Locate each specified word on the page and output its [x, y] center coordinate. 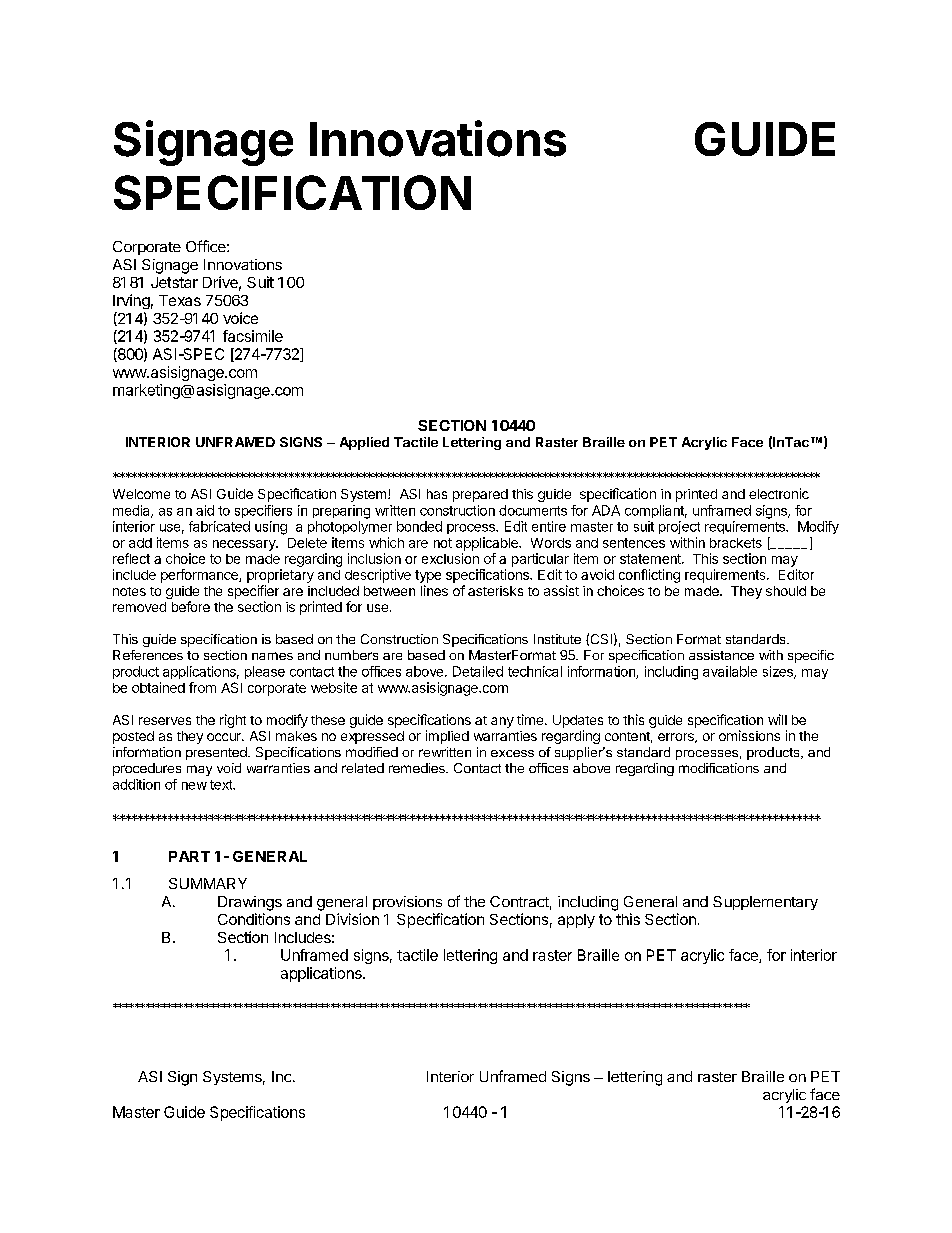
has [437, 494]
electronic [779, 493]
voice [240, 318]
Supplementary [765, 903]
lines [434, 590]
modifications [719, 768]
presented [217, 753]
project [679, 527]
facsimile [253, 336]
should [786, 591]
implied [447, 737]
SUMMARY [208, 883]
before [191, 606]
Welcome [141, 494]
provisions [407, 903]
